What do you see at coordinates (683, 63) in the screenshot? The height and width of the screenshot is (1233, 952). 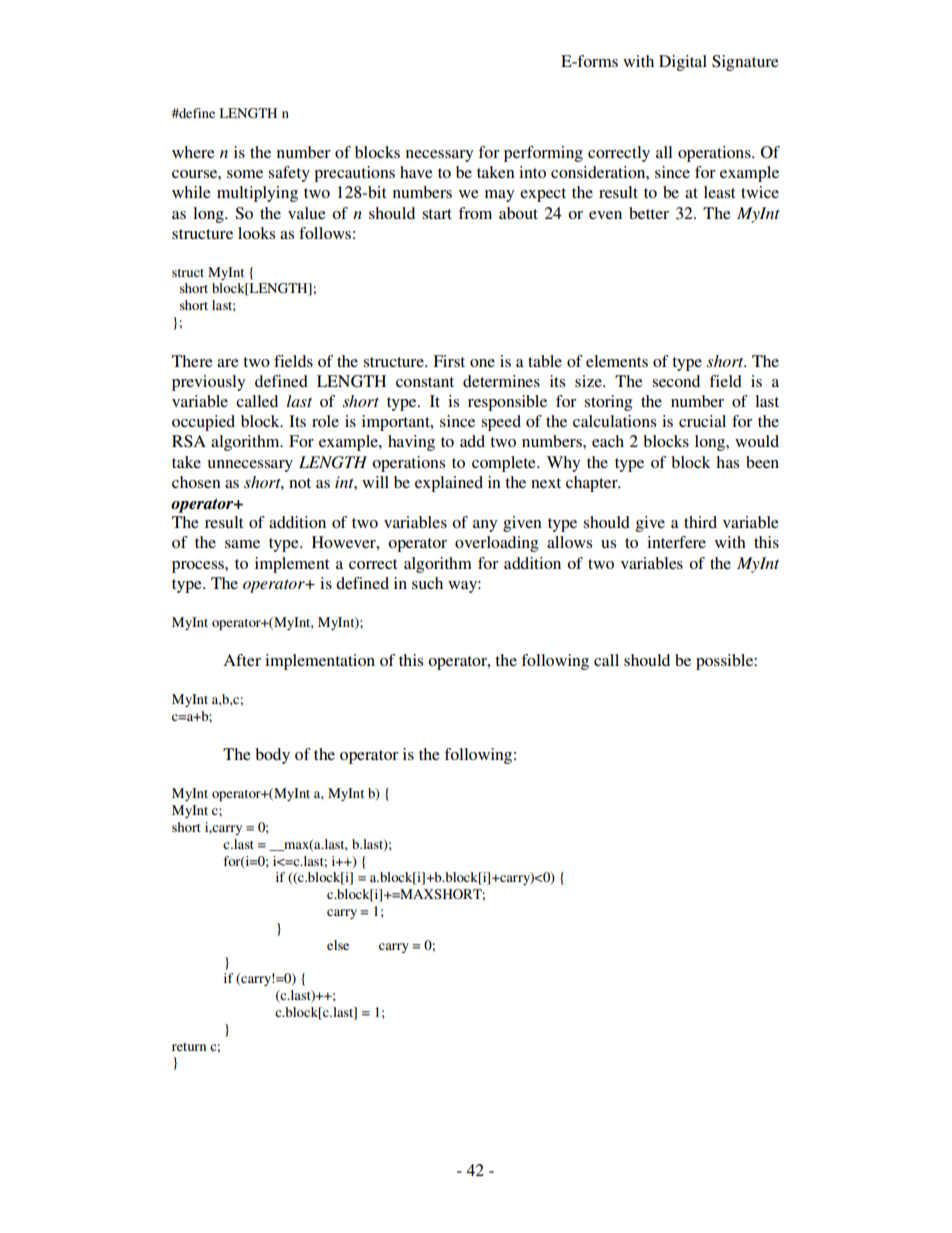 I see `Digital` at bounding box center [683, 63].
